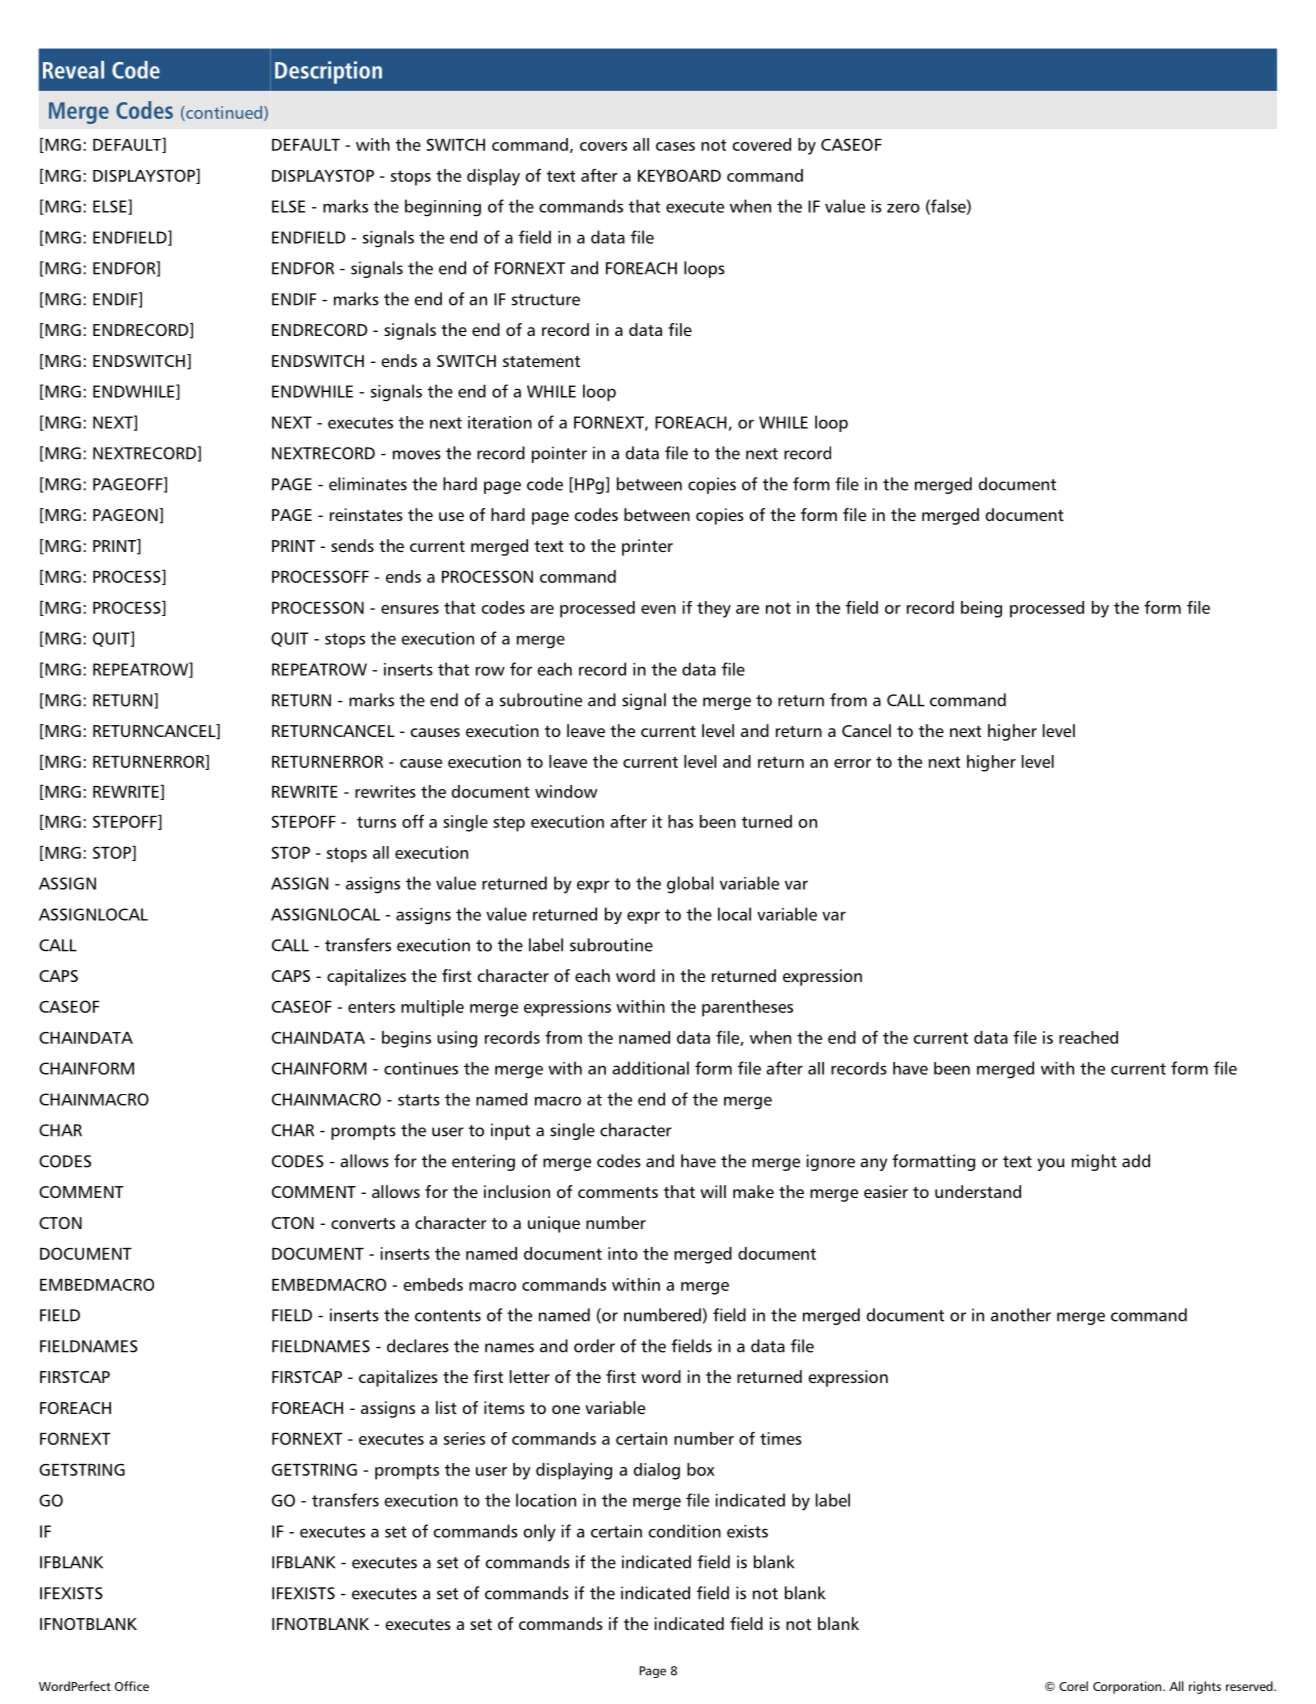  I want to click on zero, so click(903, 208).
